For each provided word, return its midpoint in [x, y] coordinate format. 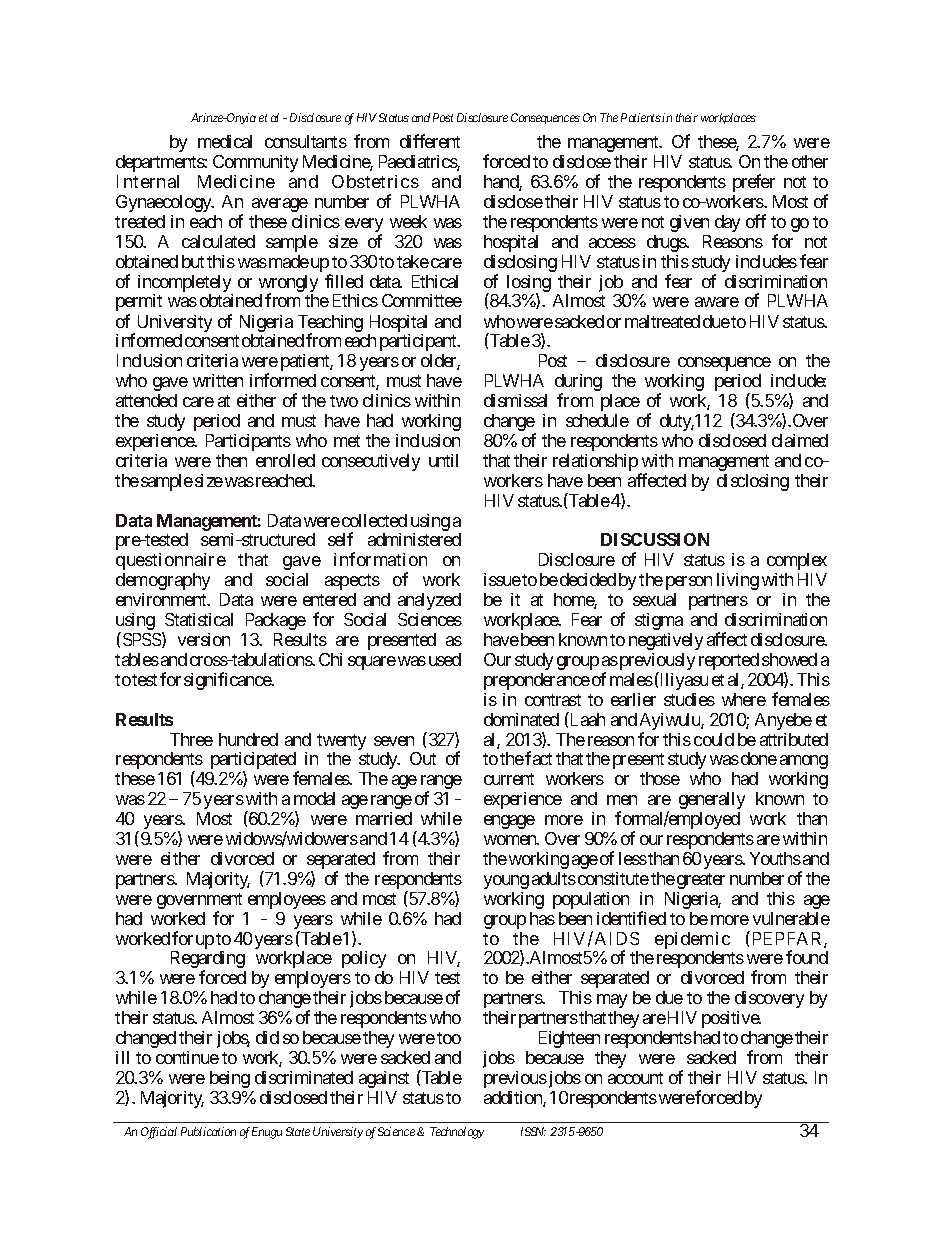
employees [287, 900]
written [218, 380]
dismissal [515, 400]
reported [729, 661]
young [506, 882]
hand [502, 183]
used [445, 659]
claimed [800, 440]
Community [255, 163]
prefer [754, 183]
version [204, 639]
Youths [775, 858]
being [230, 1079]
